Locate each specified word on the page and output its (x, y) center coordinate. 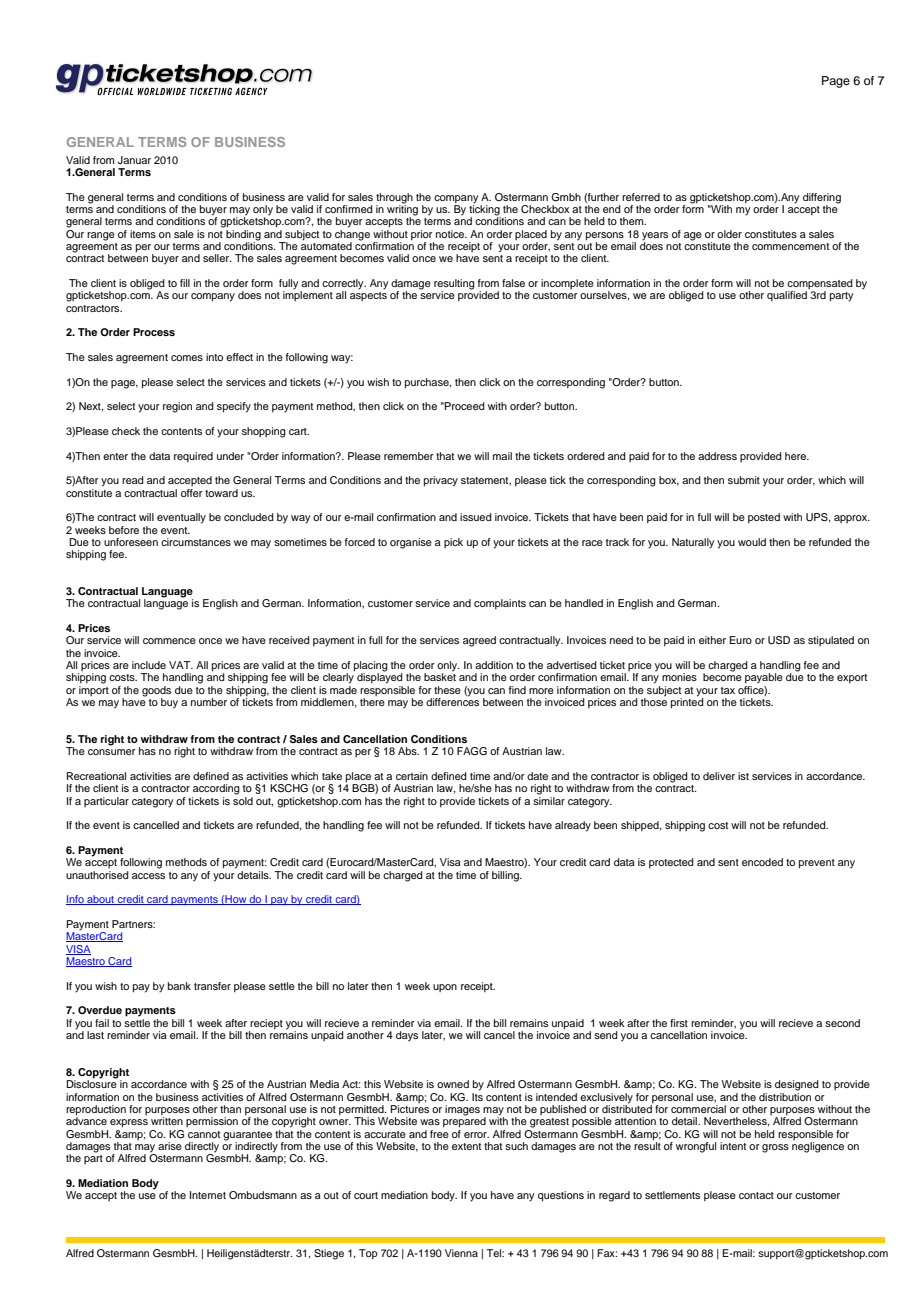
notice (451, 234)
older (729, 234)
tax (728, 690)
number (209, 702)
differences (452, 701)
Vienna (461, 1253)
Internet (208, 1195)
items (143, 234)
